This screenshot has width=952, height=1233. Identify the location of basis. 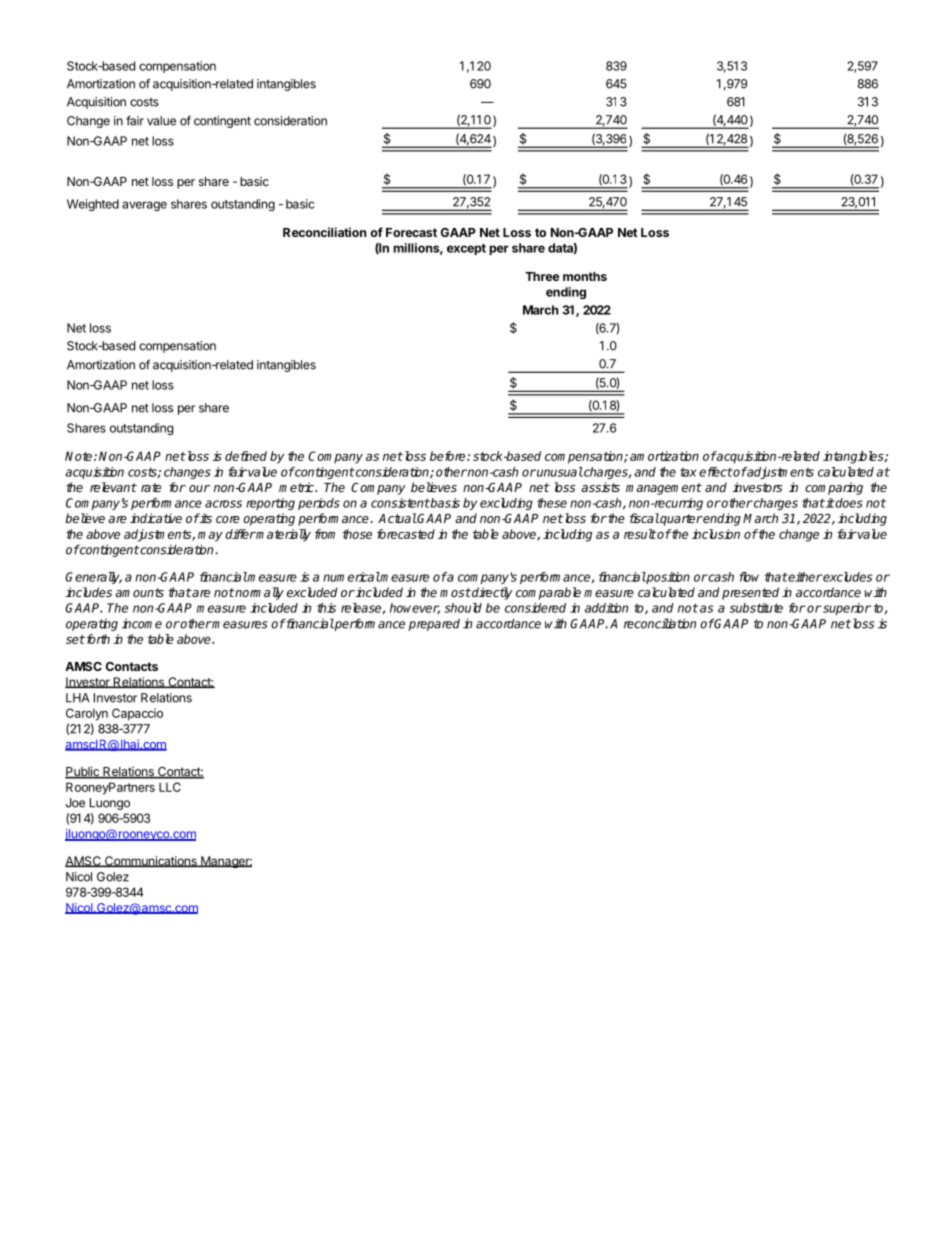
(444, 503).
